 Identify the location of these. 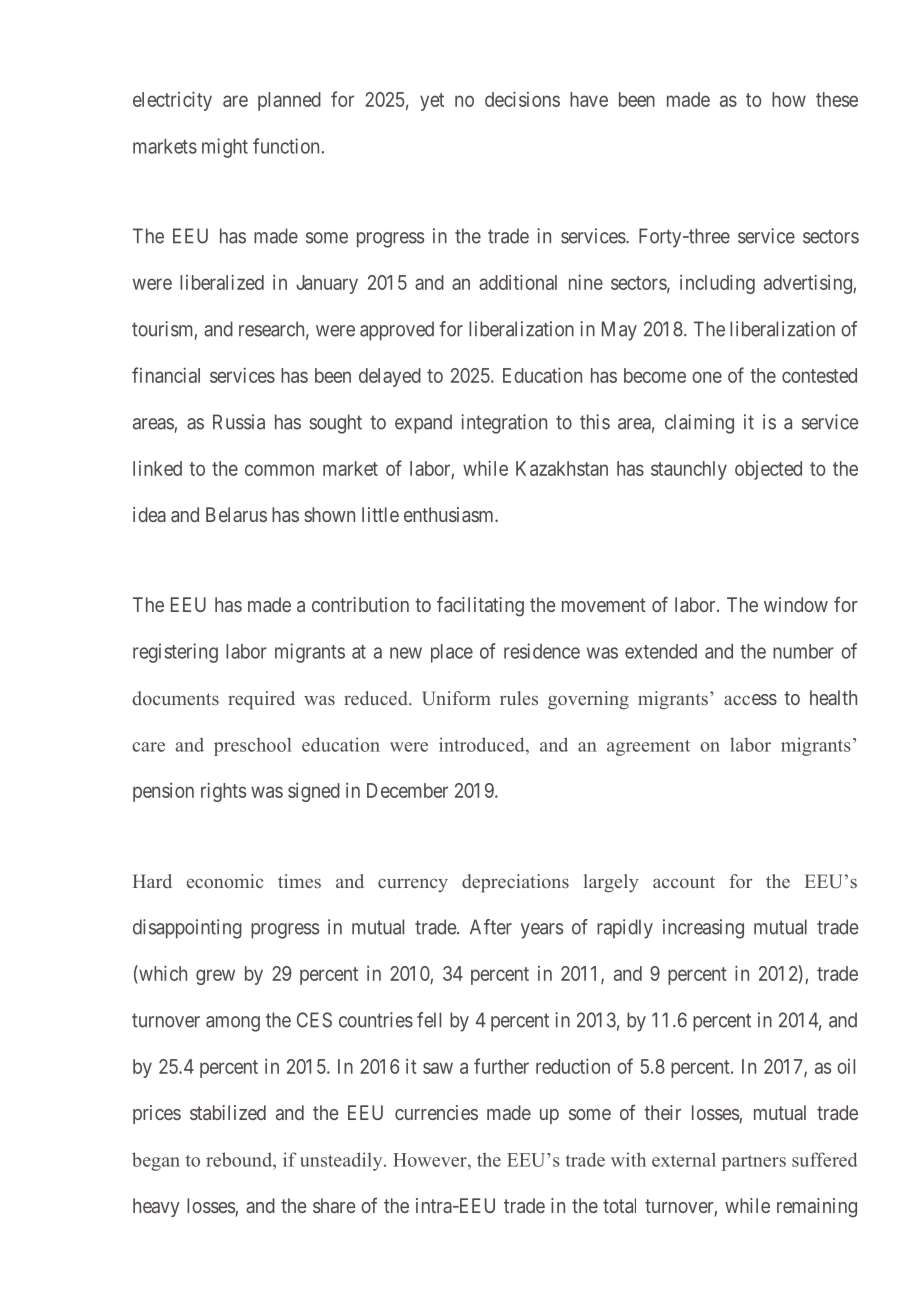
(837, 99).
